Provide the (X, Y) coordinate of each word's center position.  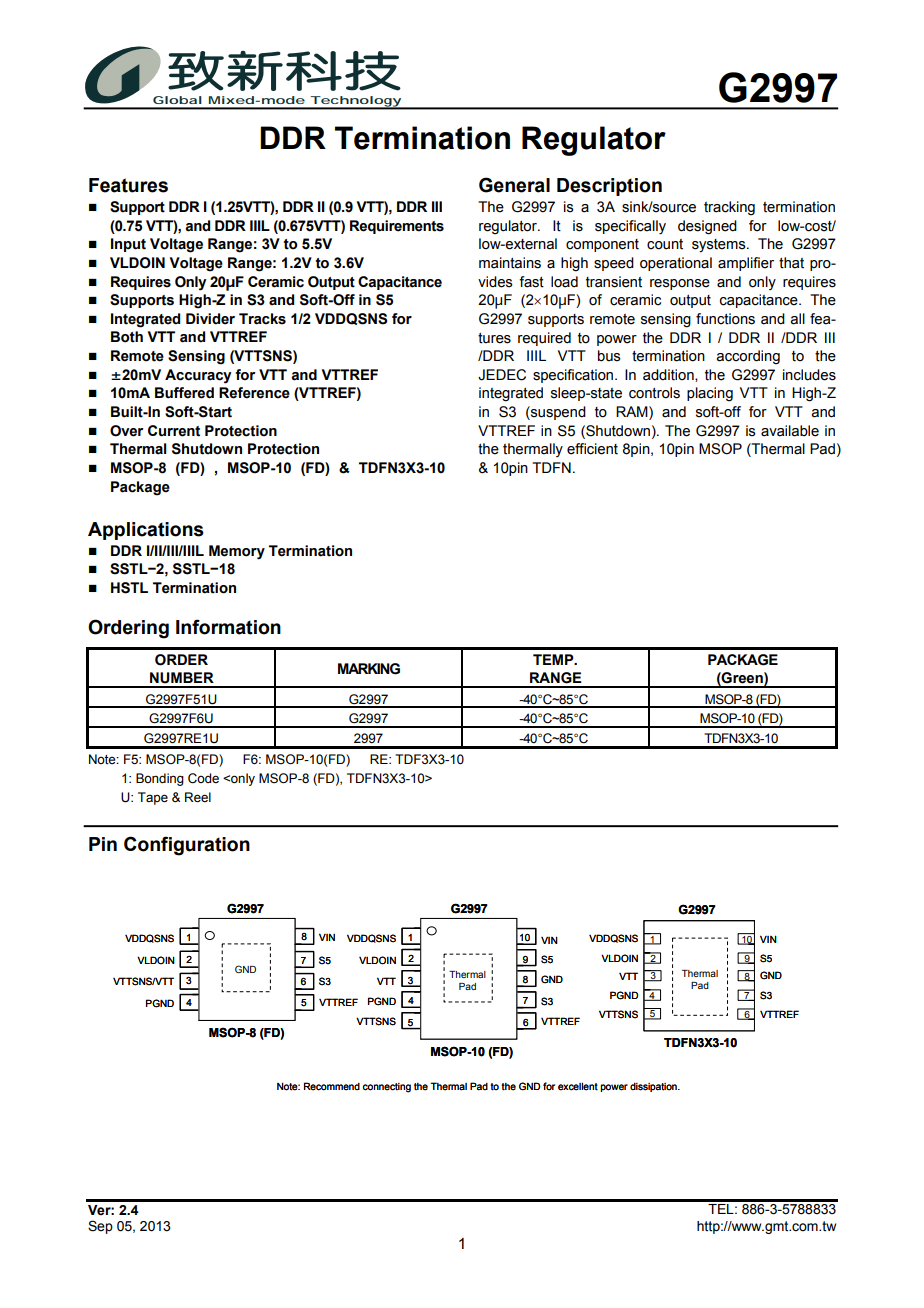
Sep (100, 1227)
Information (228, 627)
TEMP (554, 659)
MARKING (369, 669)
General (514, 185)
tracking (729, 208)
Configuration (187, 846)
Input (128, 245)
